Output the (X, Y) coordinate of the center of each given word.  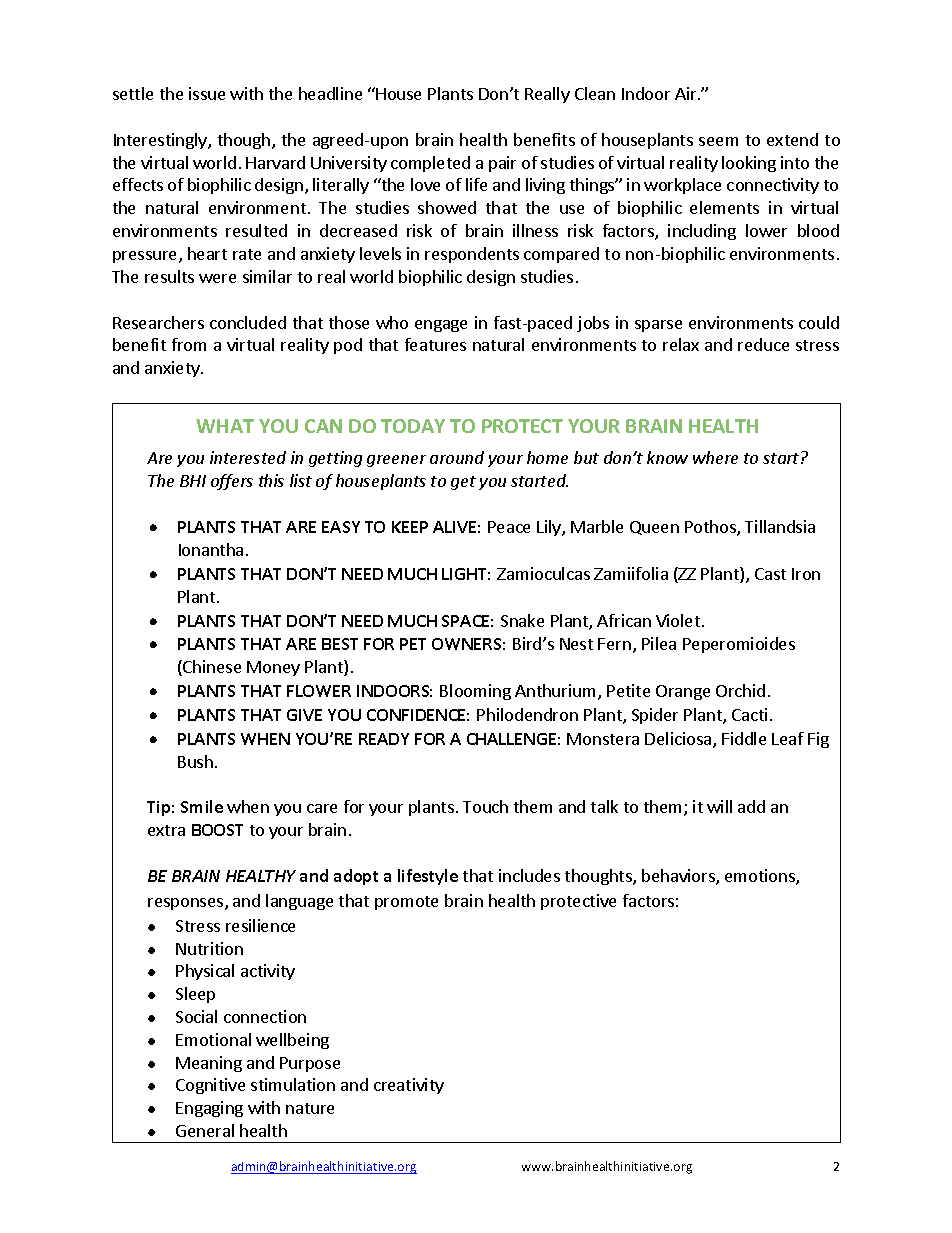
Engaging (209, 1109)
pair (502, 164)
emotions (761, 877)
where (715, 457)
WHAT (225, 426)
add (751, 806)
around (457, 457)
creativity (409, 1086)
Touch (485, 806)
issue (207, 93)
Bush (195, 761)
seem (718, 141)
